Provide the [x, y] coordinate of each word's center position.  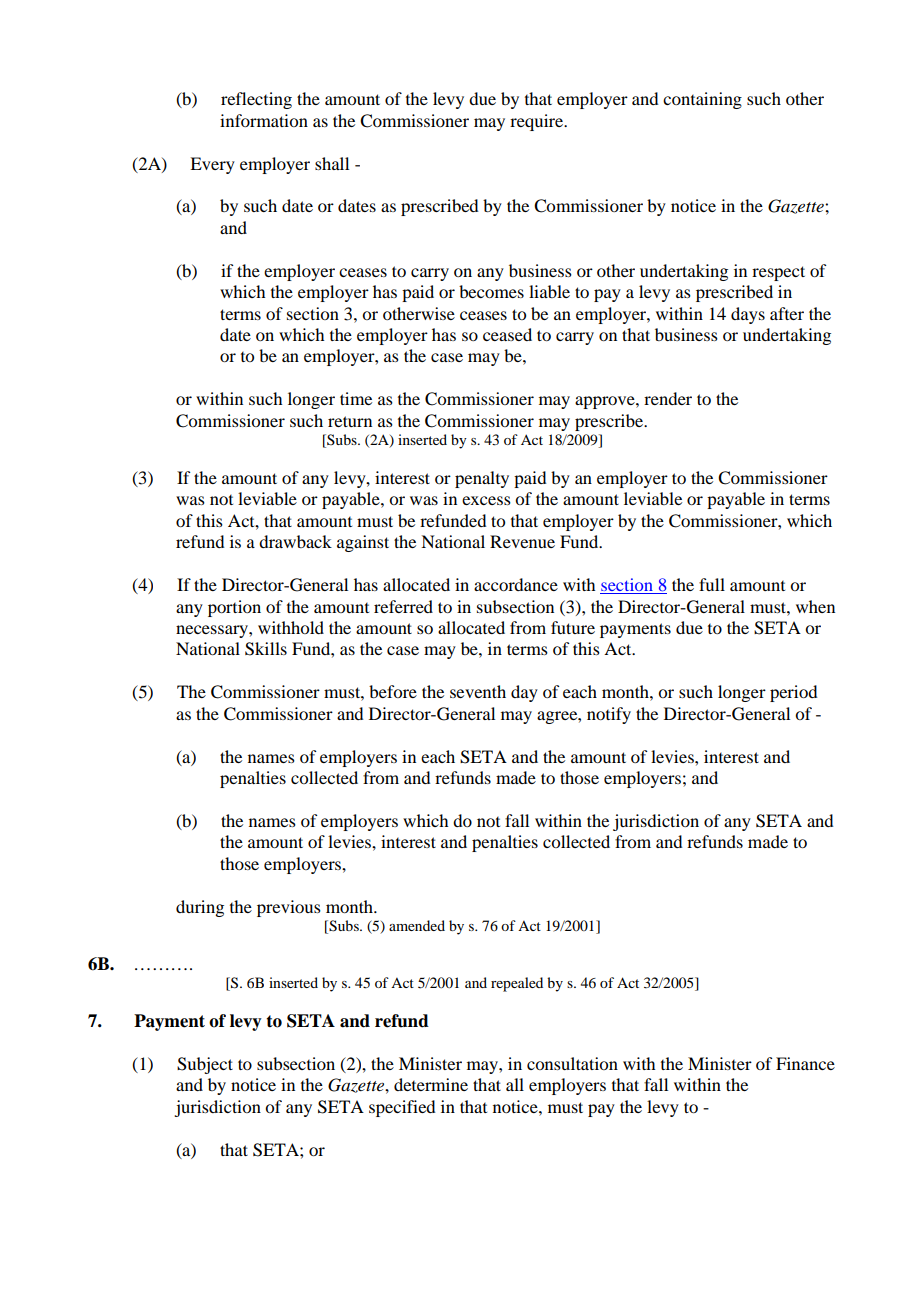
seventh [478, 691]
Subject [205, 1065]
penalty [482, 479]
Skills [266, 649]
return [350, 421]
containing [702, 100]
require [537, 122]
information [264, 120]
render [668, 398]
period [793, 693]
